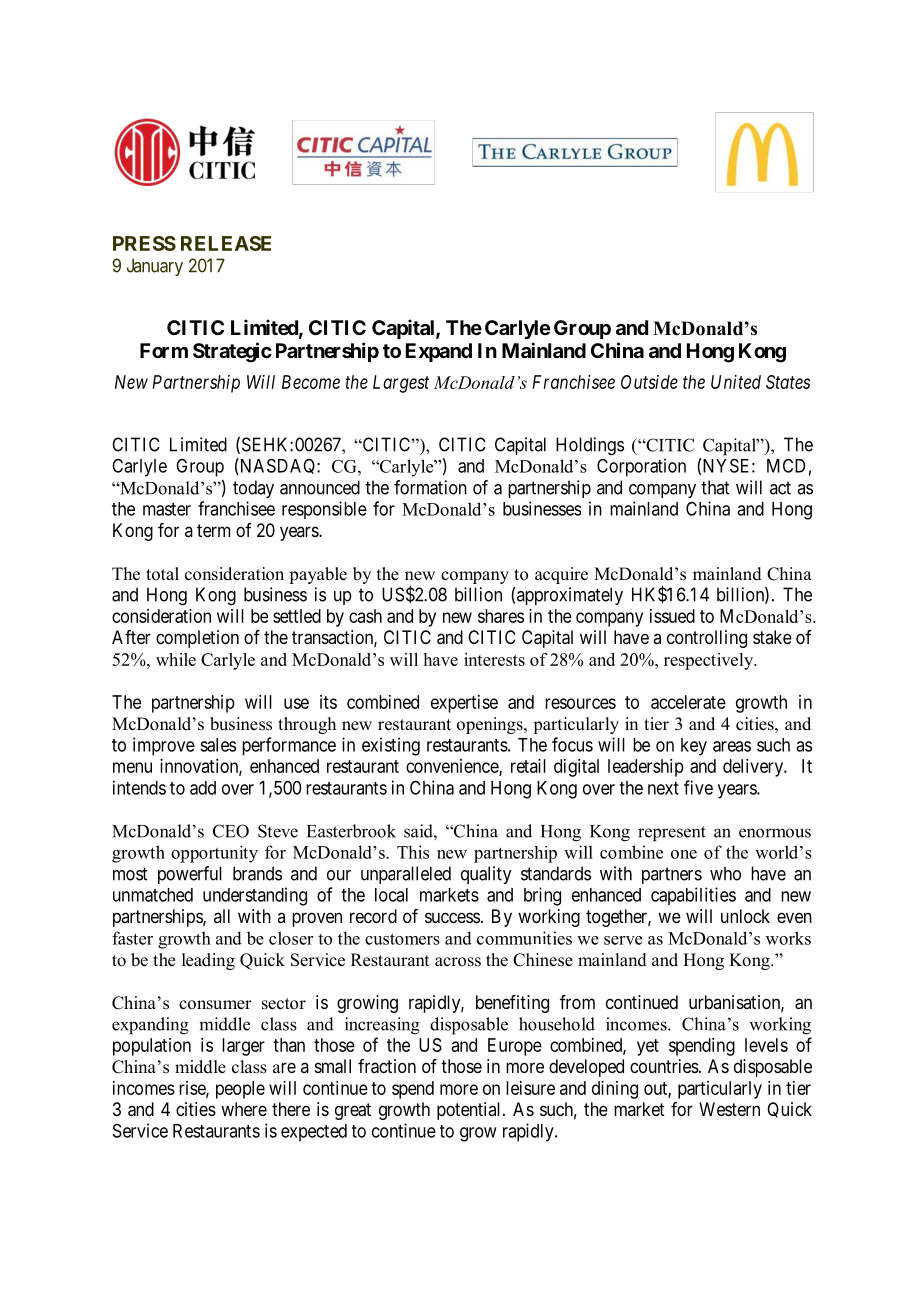 The height and width of the image is (1308, 924). What do you see at coordinates (464, 704) in the image?
I see `expertise` at bounding box center [464, 704].
